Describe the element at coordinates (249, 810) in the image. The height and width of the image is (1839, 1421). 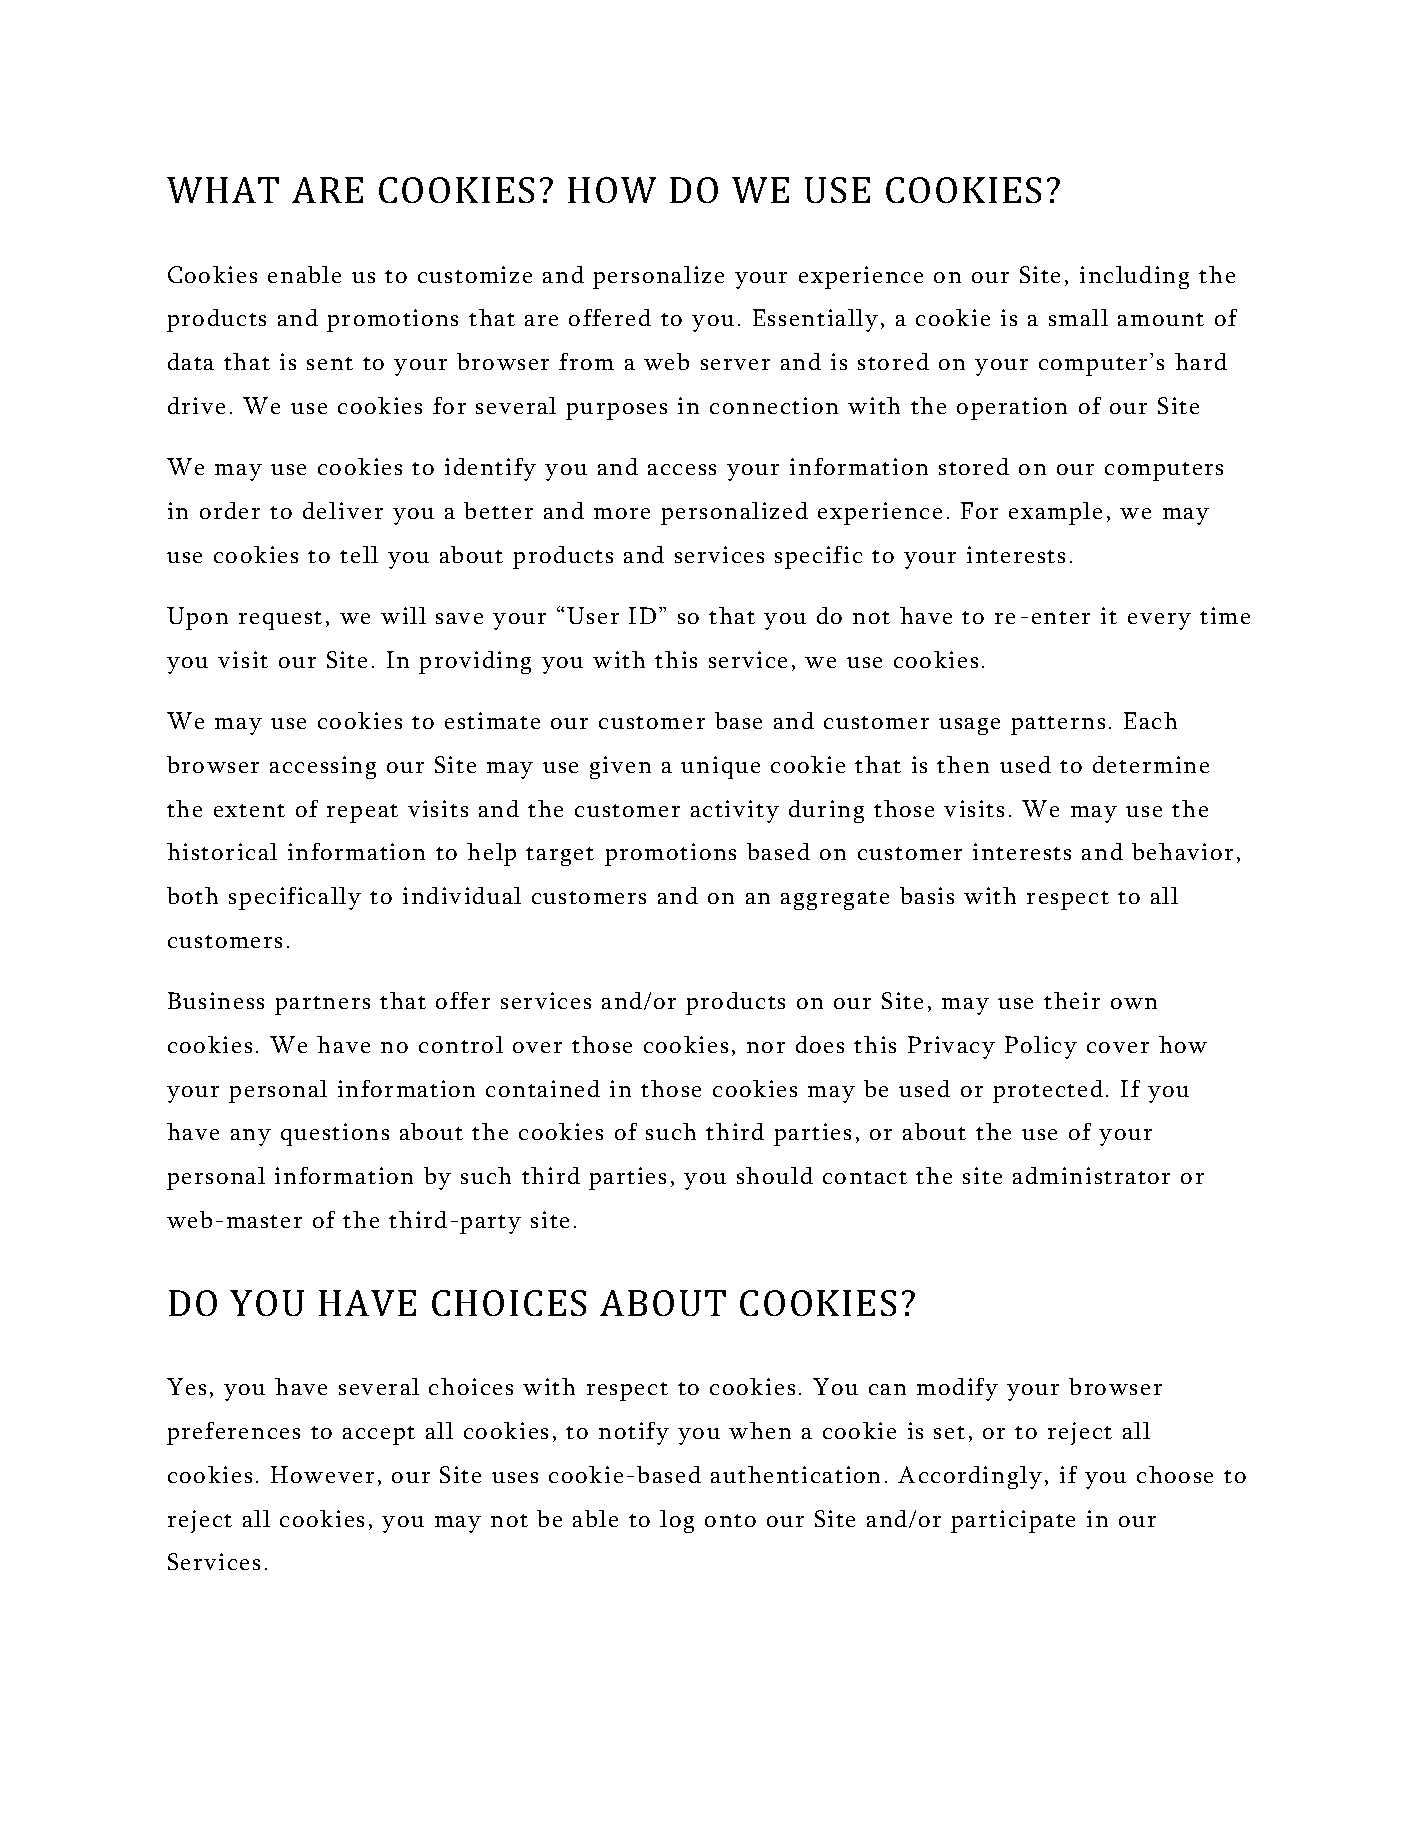
I see `extent` at that location.
